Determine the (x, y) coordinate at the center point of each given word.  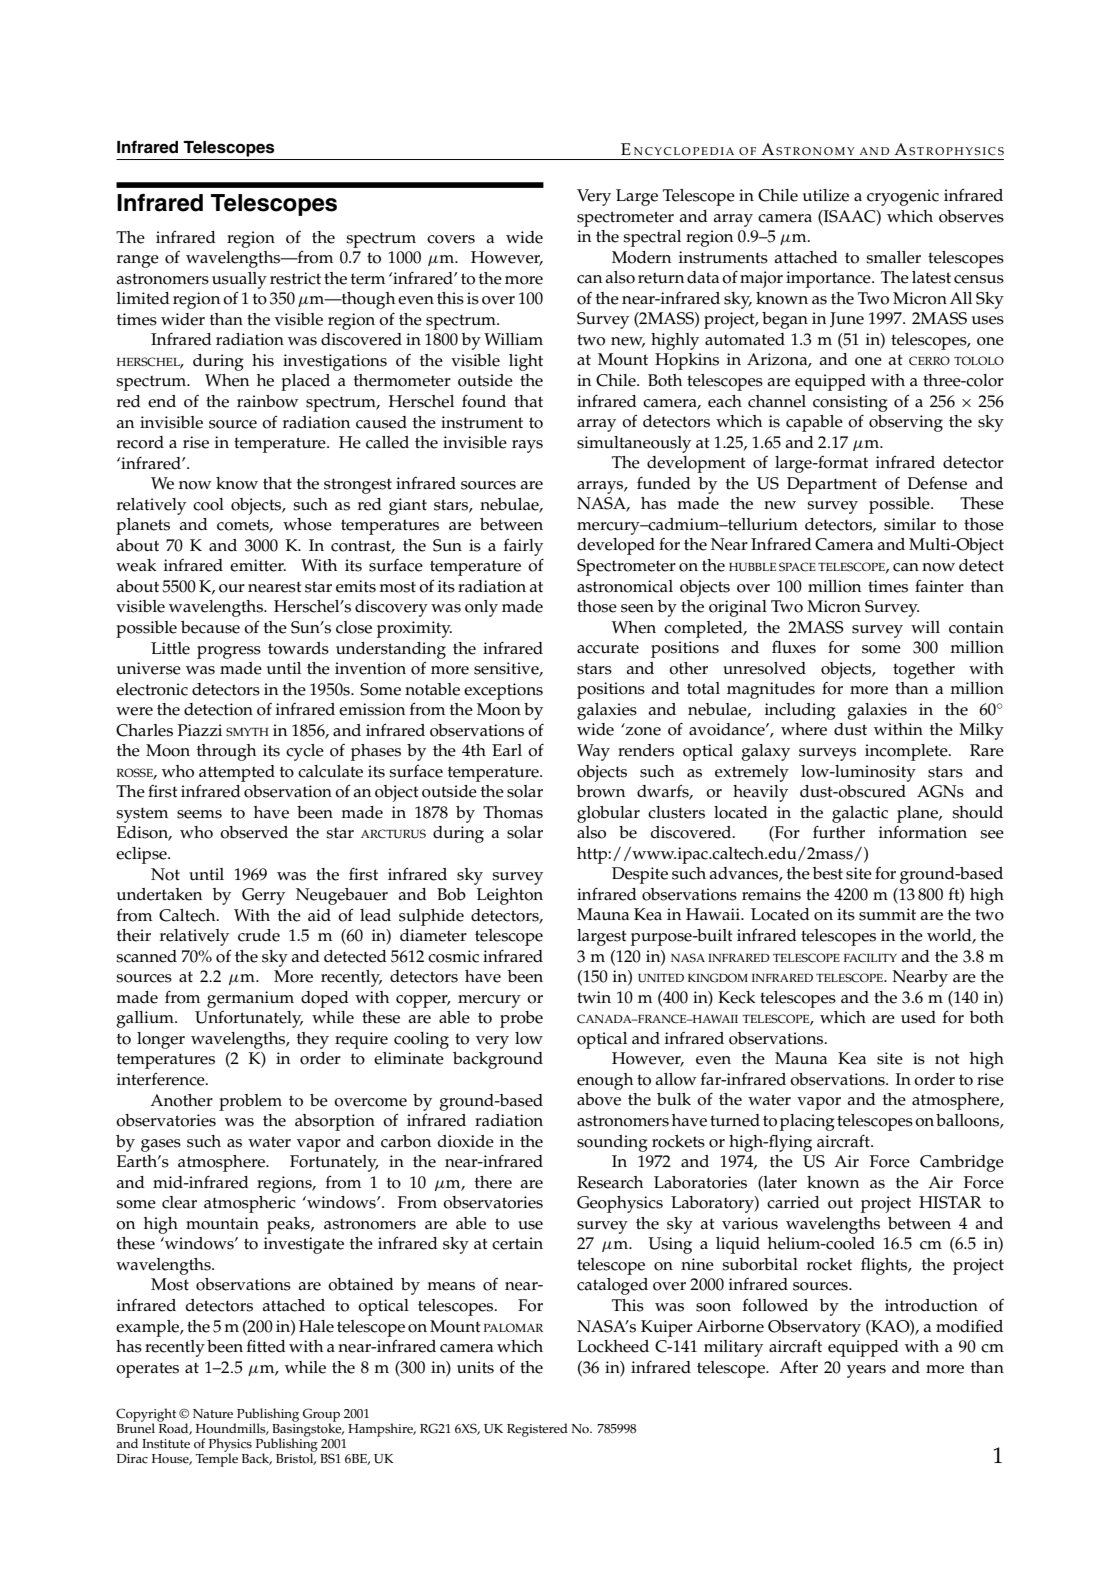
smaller (893, 257)
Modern (641, 257)
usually (239, 280)
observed (254, 832)
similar (910, 524)
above (599, 1099)
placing (807, 1122)
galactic (860, 814)
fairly (523, 547)
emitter (258, 565)
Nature (213, 1414)
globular (608, 814)
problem (250, 1102)
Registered (537, 1430)
